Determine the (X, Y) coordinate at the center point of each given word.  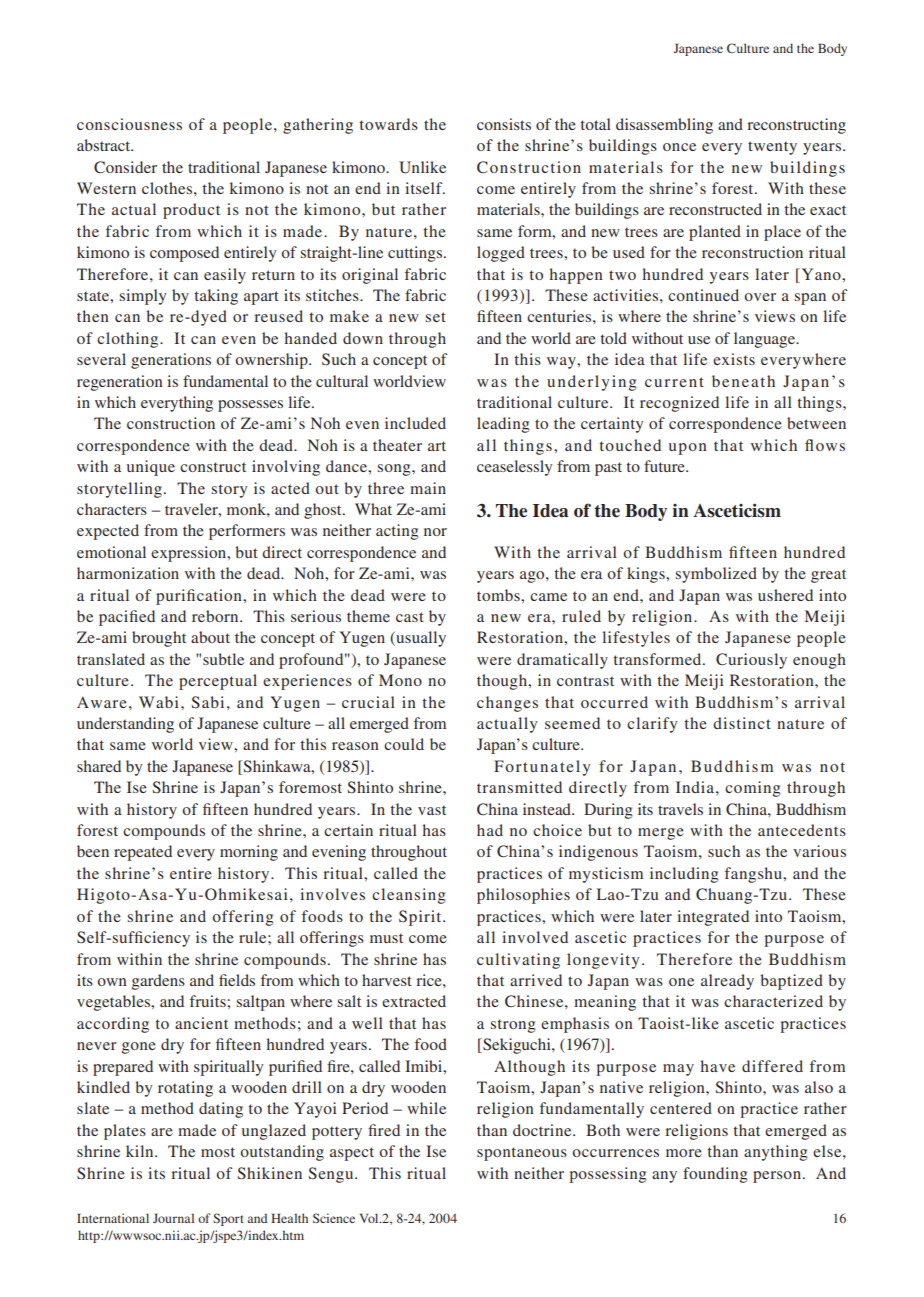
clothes (168, 188)
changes (507, 704)
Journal (173, 1218)
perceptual (218, 682)
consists (504, 124)
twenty (772, 148)
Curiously (751, 661)
